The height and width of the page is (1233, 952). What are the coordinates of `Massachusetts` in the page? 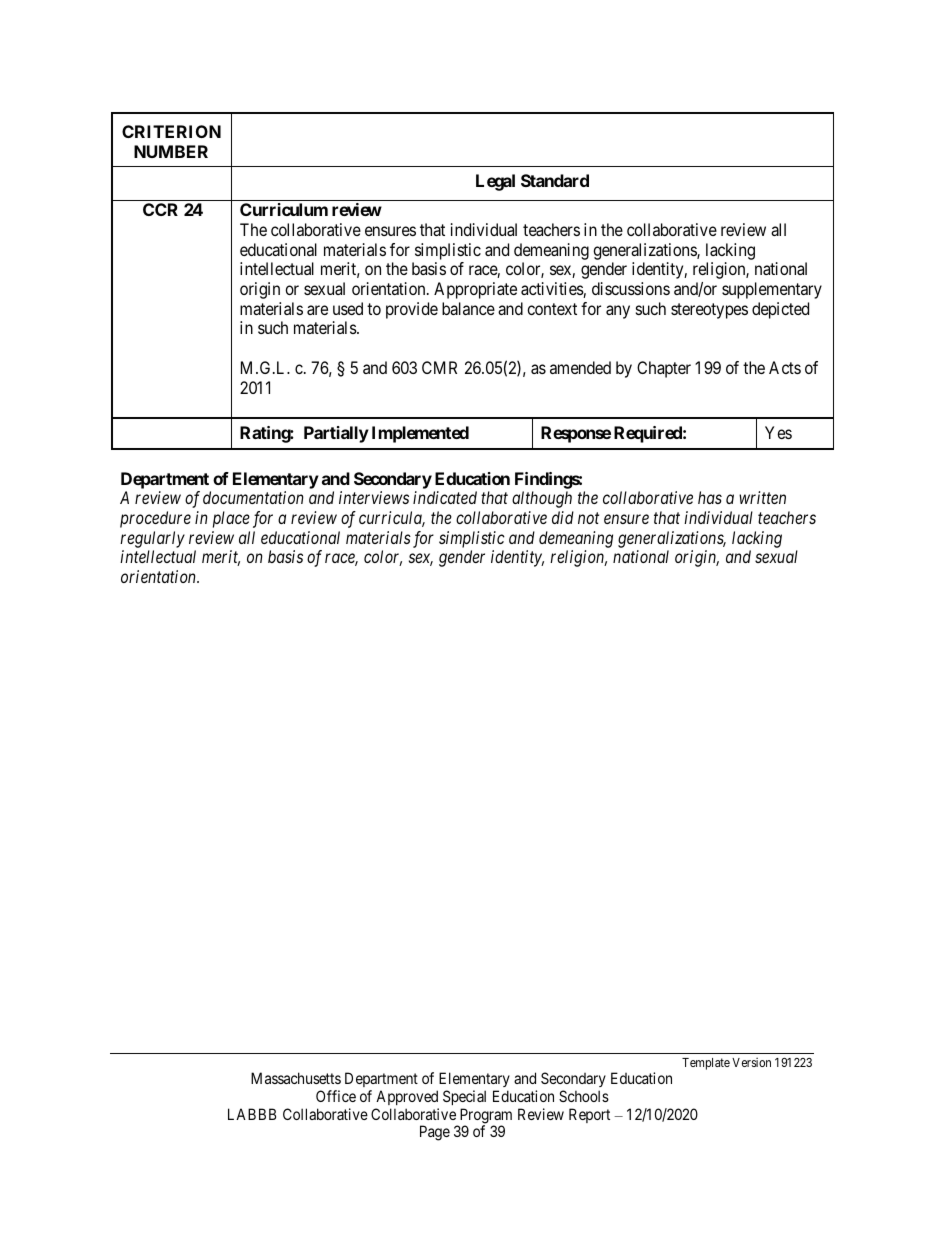 It's located at (296, 1078).
